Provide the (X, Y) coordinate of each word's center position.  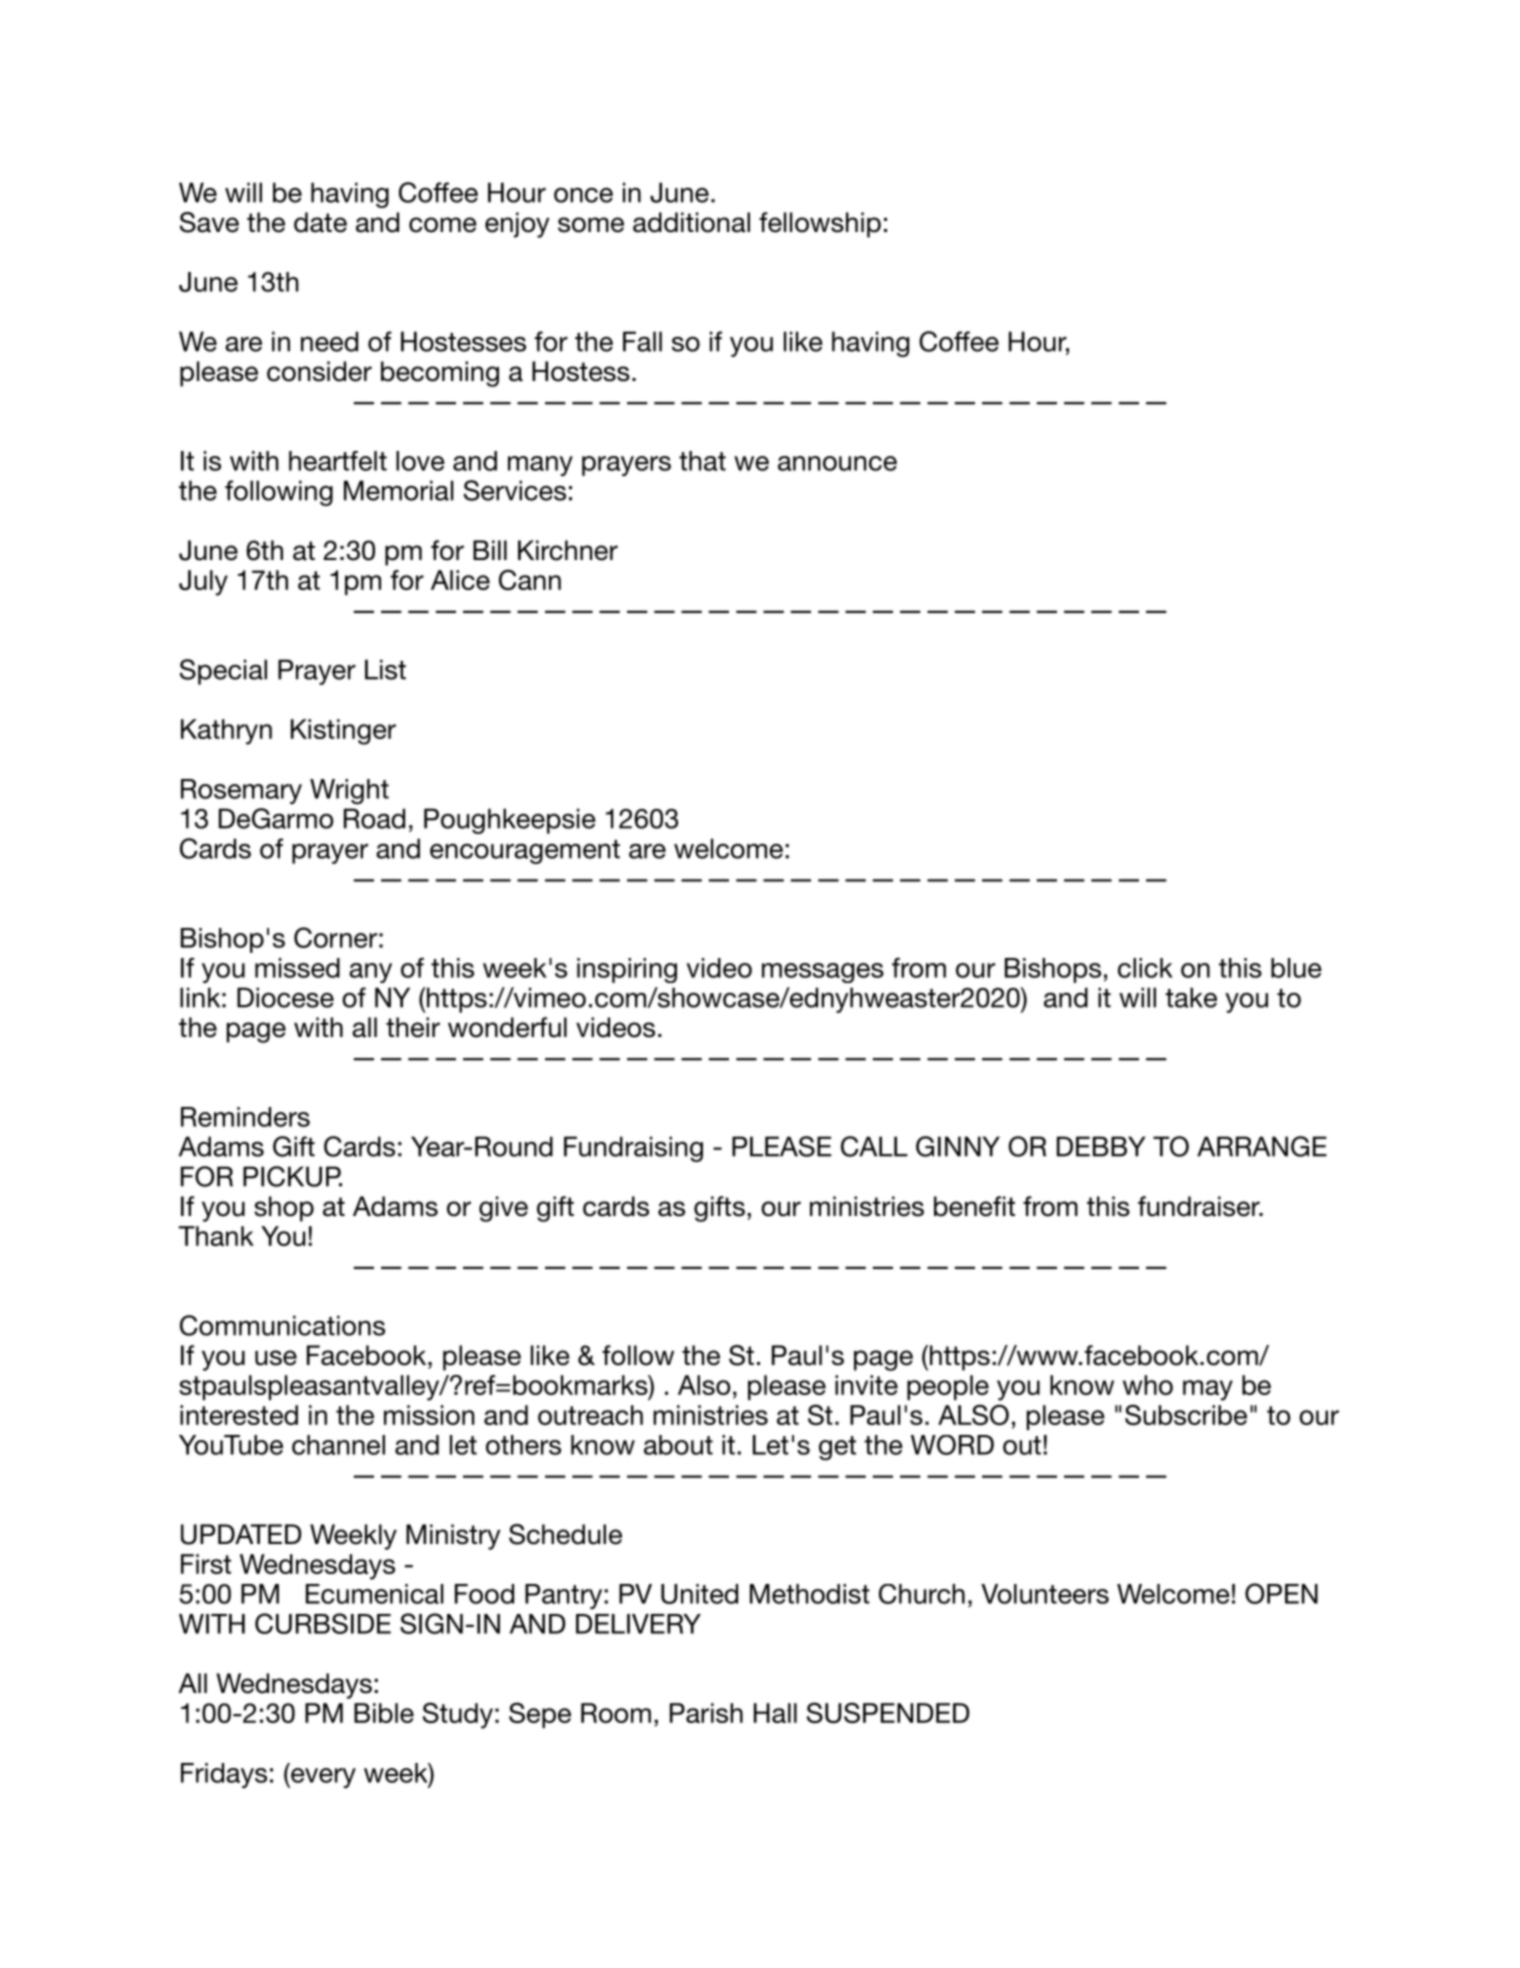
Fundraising (633, 1149)
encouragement (525, 852)
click (1145, 968)
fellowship (820, 225)
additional (691, 222)
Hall (775, 1713)
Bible (384, 1713)
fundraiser (1200, 1206)
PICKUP (292, 1176)
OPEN (1281, 1593)
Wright (349, 792)
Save (209, 222)
